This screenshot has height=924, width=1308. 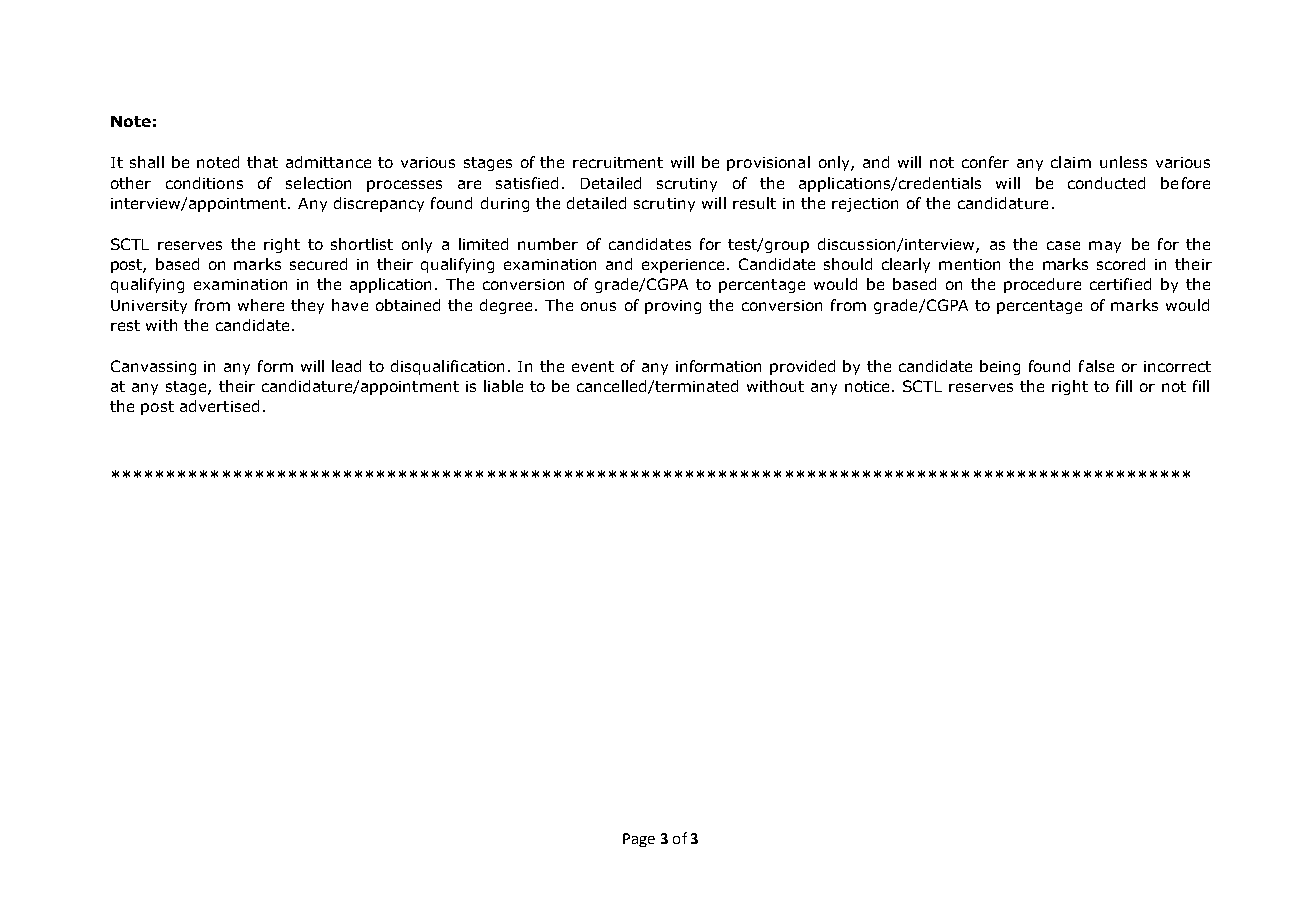 What do you see at coordinates (593, 366) in the screenshot?
I see `event` at bounding box center [593, 366].
